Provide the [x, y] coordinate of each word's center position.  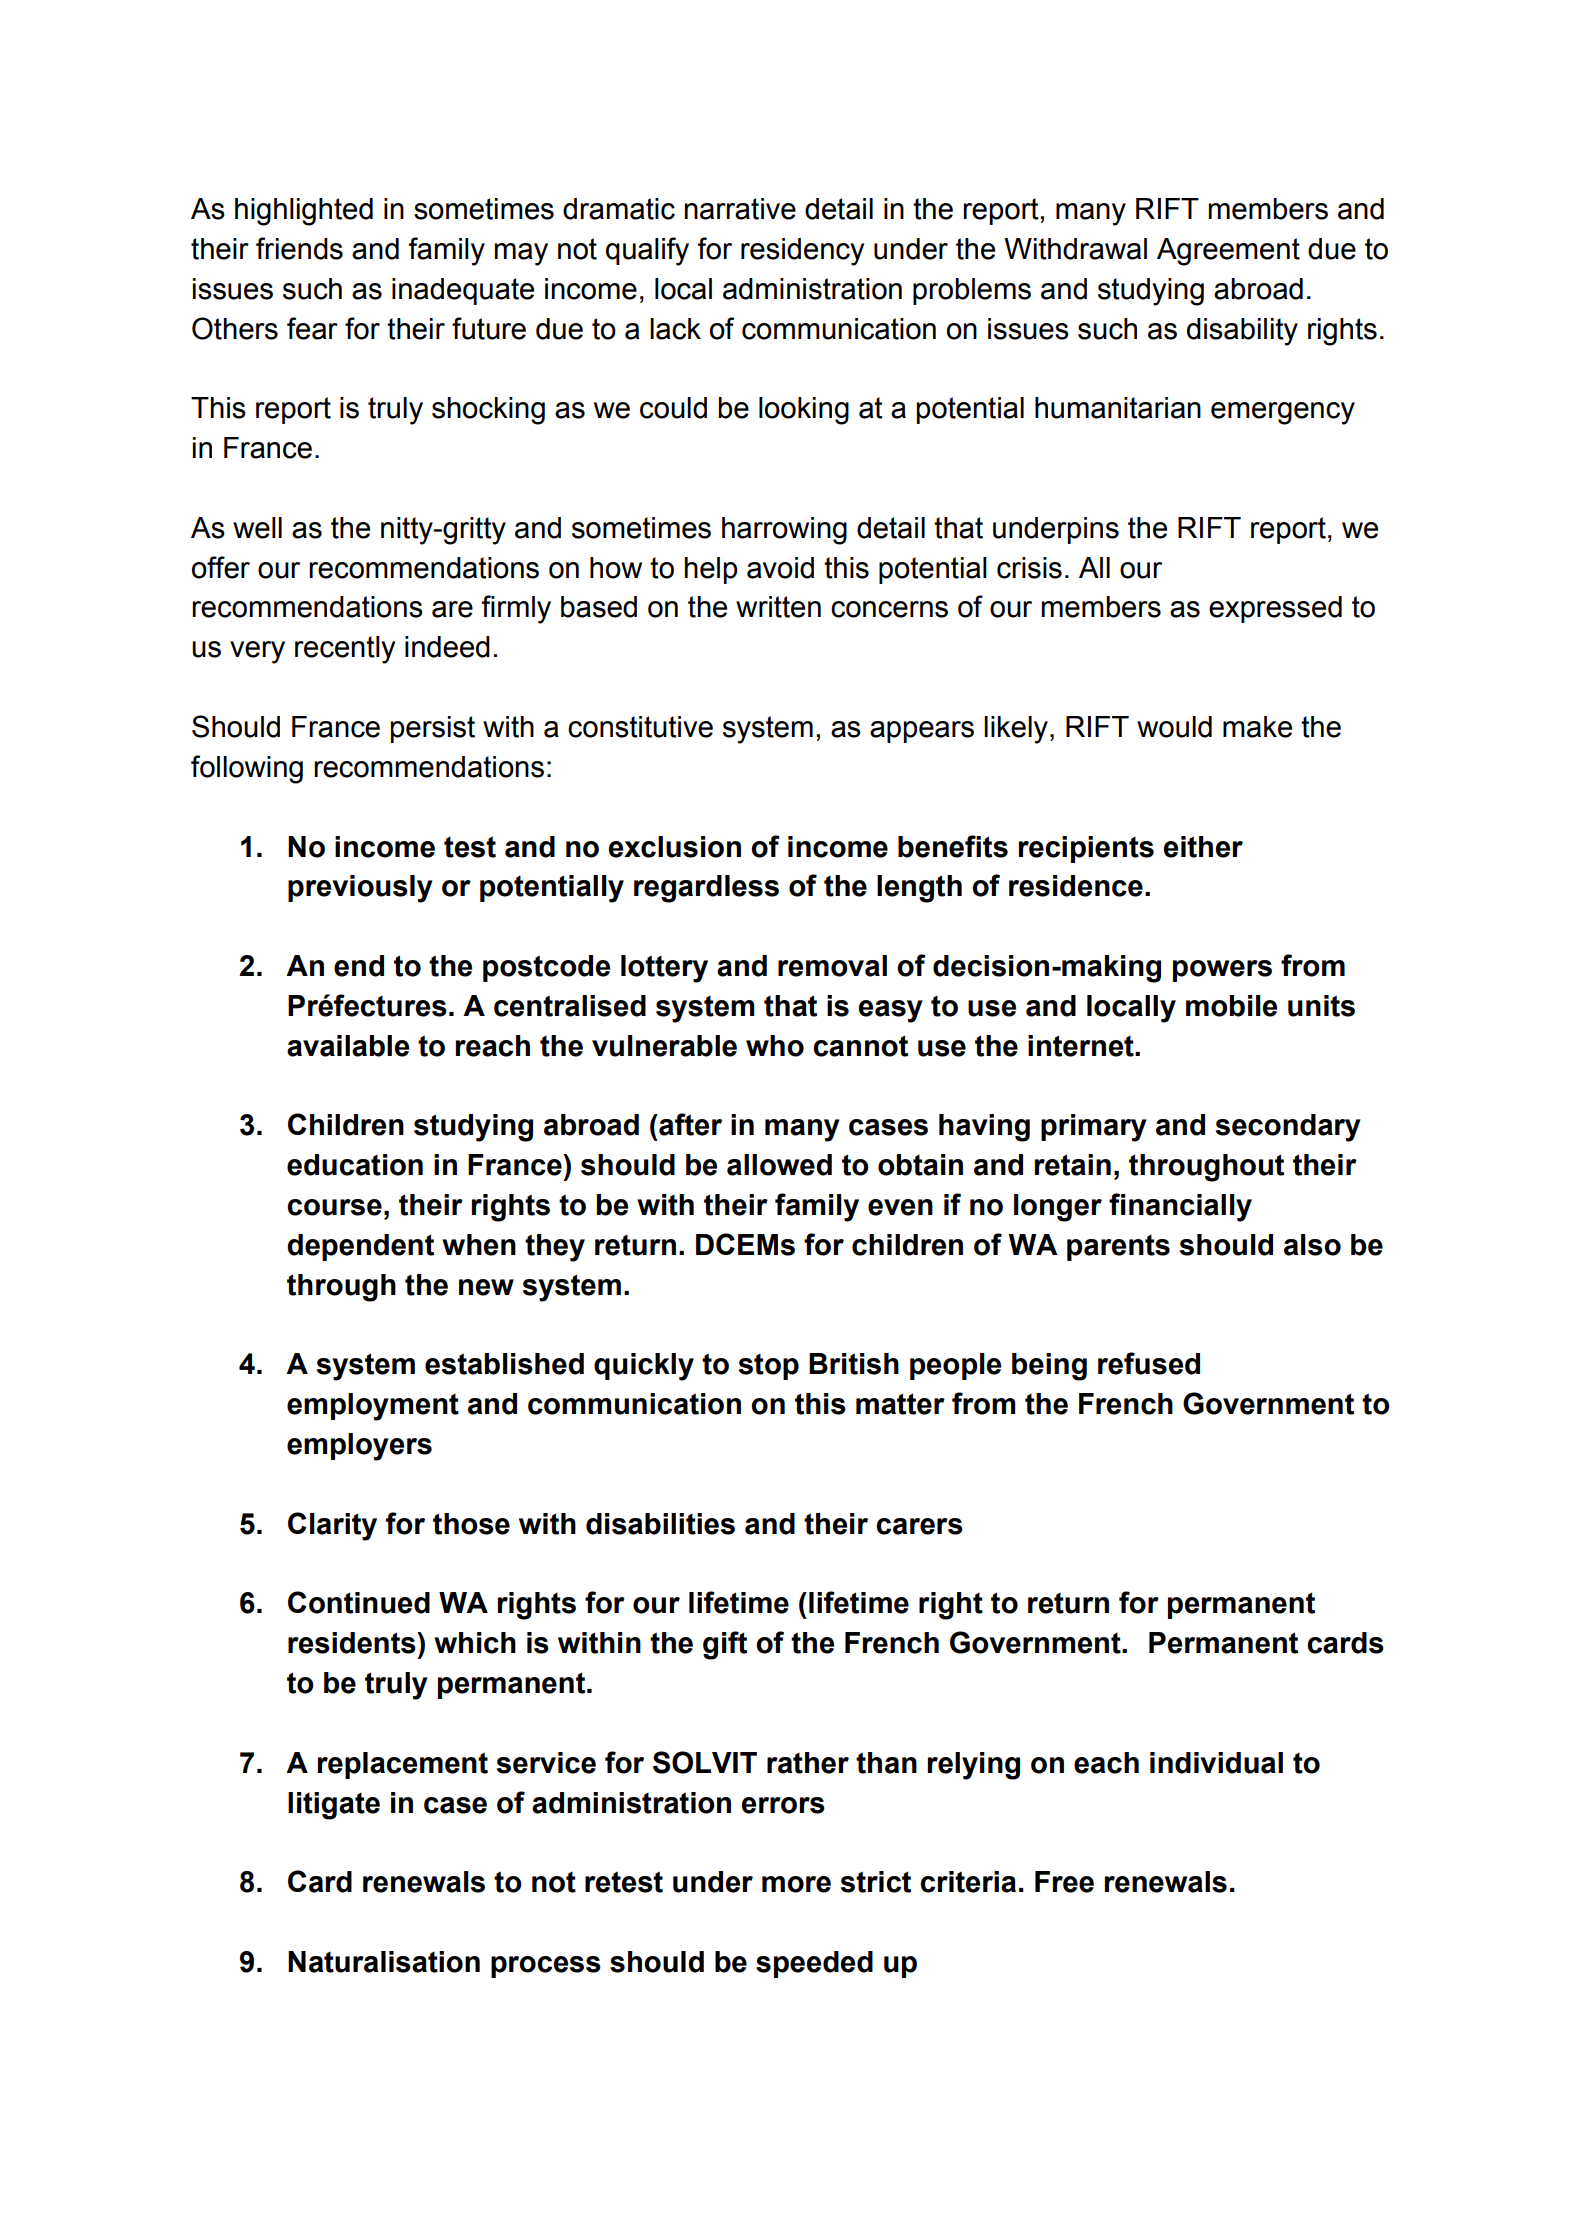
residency [802, 252]
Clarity [332, 1526]
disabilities [660, 1524]
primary [1094, 1128]
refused [1149, 1363]
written [778, 607]
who [775, 1046]
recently [345, 650]
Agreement [1228, 252]
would [1174, 727]
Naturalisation [384, 1962]
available [348, 1046]
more [796, 1884]
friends [299, 248]
